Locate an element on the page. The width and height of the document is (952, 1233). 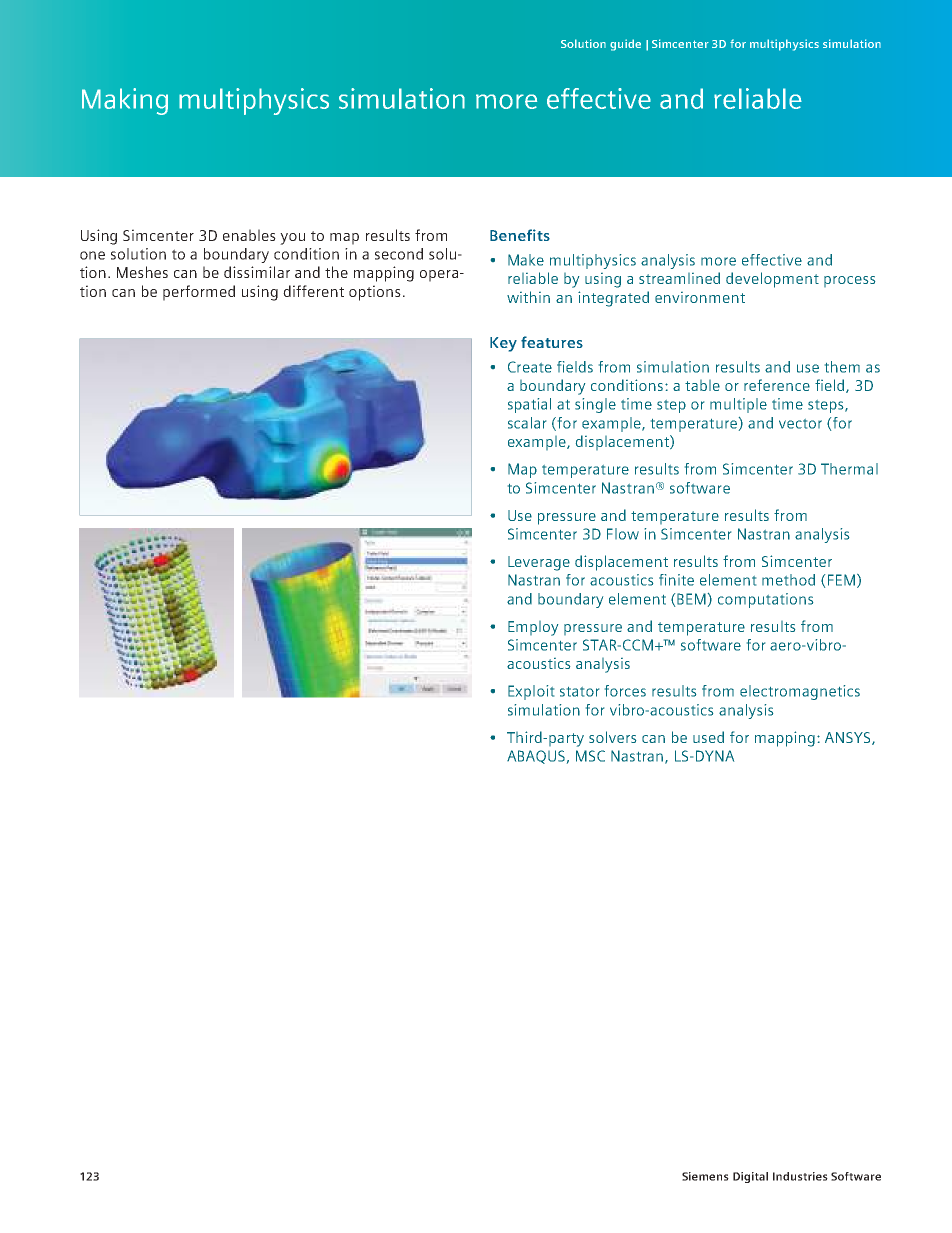
Making is located at coordinates (125, 101).
